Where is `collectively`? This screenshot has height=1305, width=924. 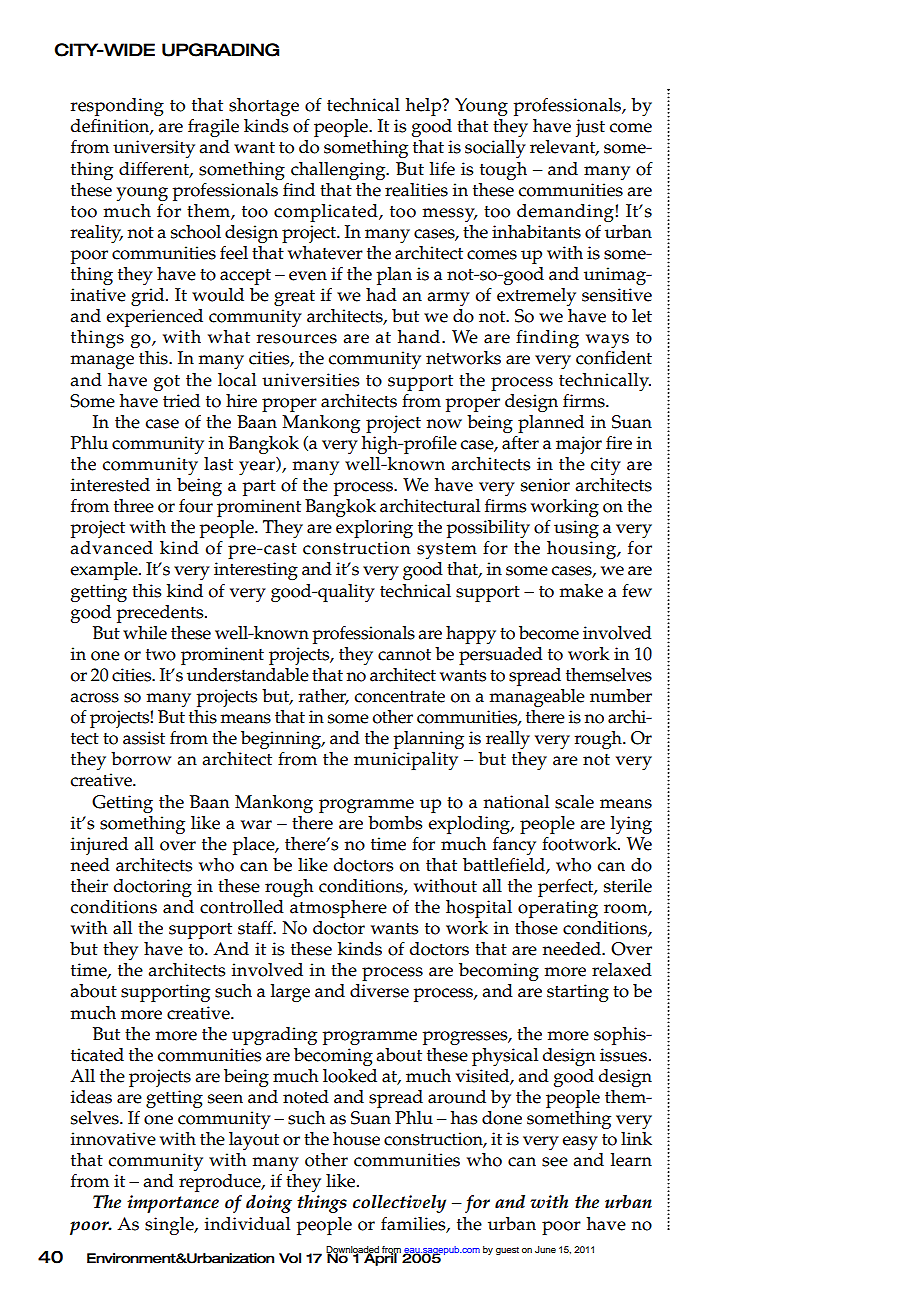
collectively is located at coordinates (399, 1204).
